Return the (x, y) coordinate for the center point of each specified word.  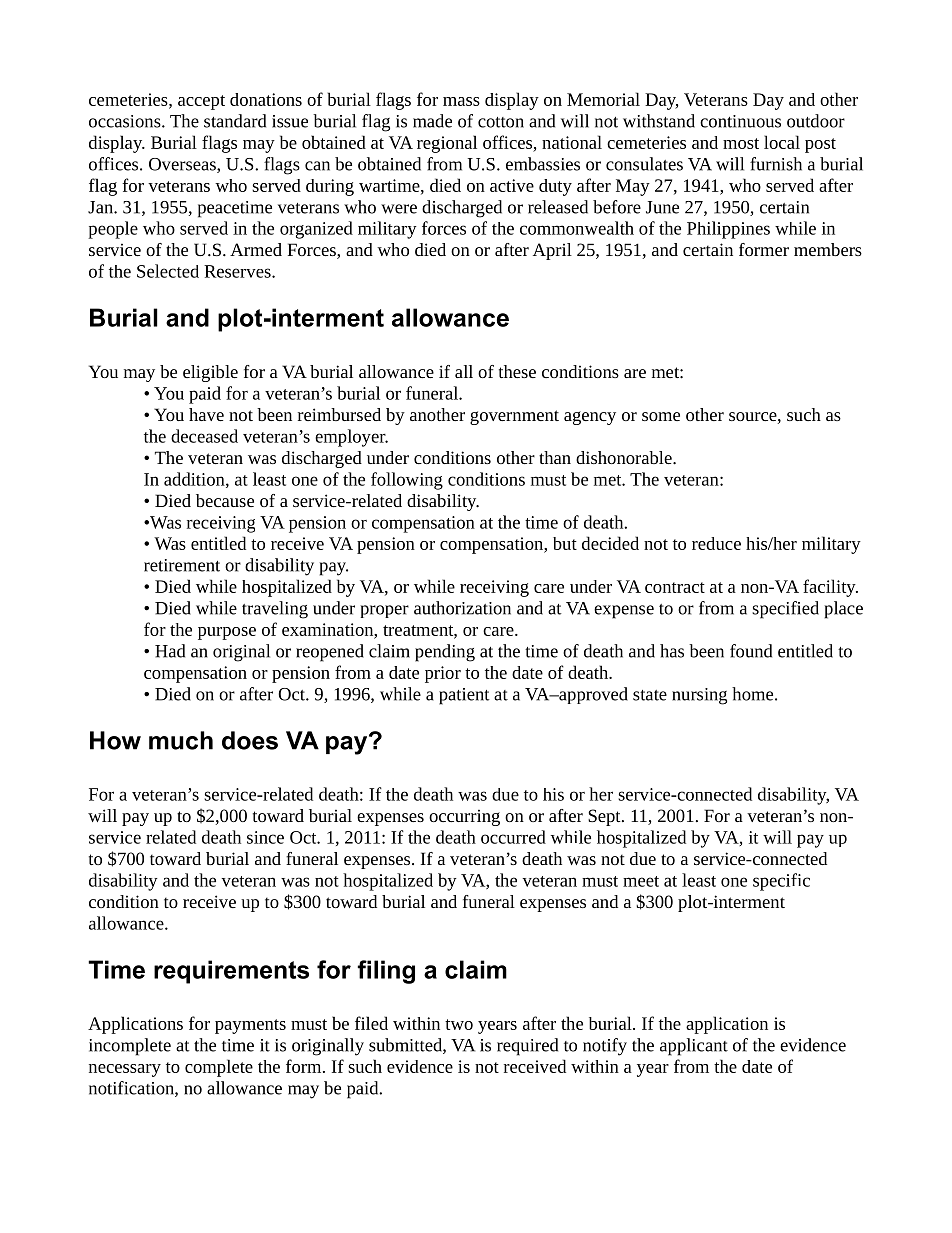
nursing (699, 696)
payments (250, 1026)
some (661, 416)
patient (464, 696)
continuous (740, 121)
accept (201, 102)
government (514, 417)
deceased (204, 436)
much (181, 740)
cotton (501, 122)
